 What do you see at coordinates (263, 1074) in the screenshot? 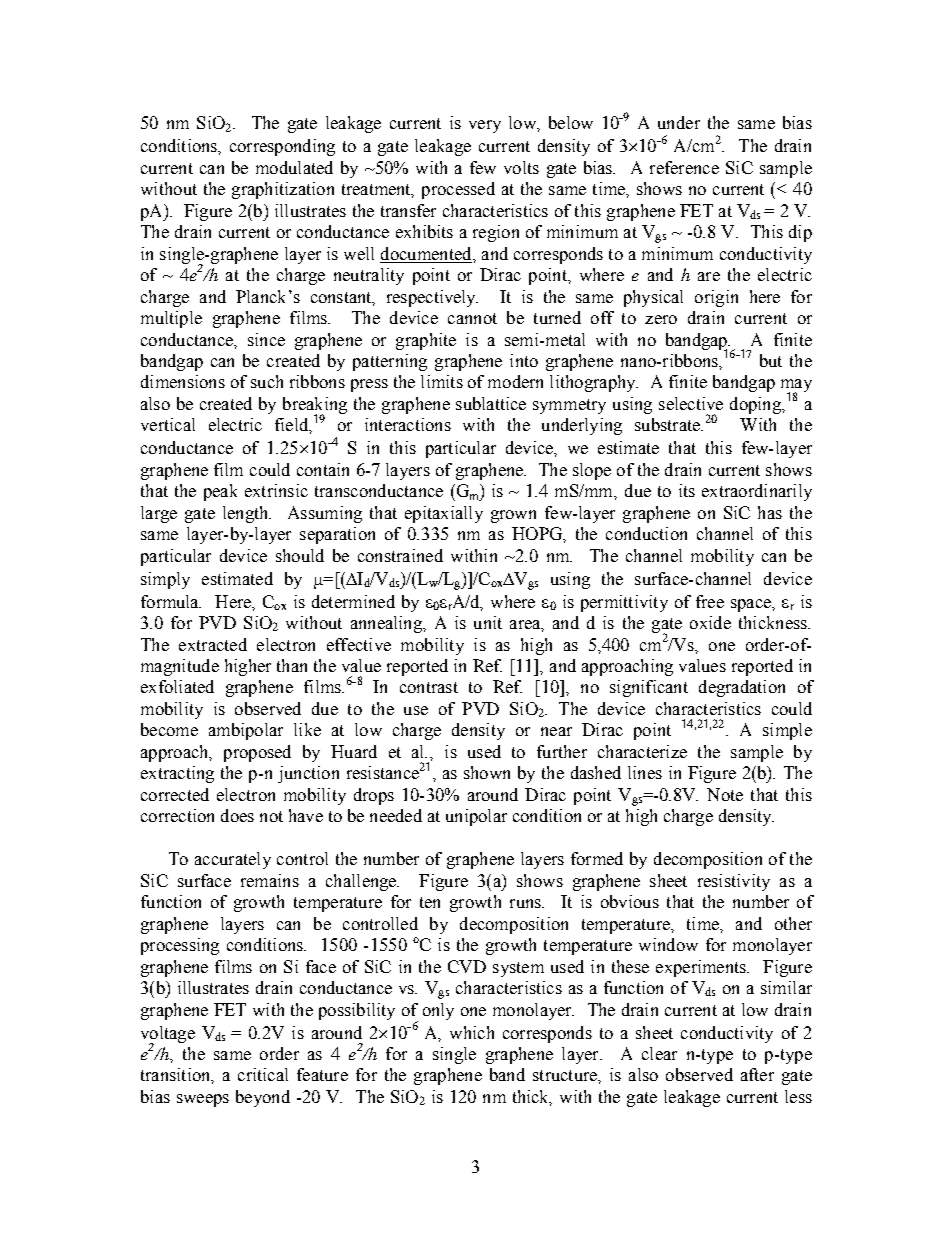
I see `critical` at bounding box center [263, 1074].
